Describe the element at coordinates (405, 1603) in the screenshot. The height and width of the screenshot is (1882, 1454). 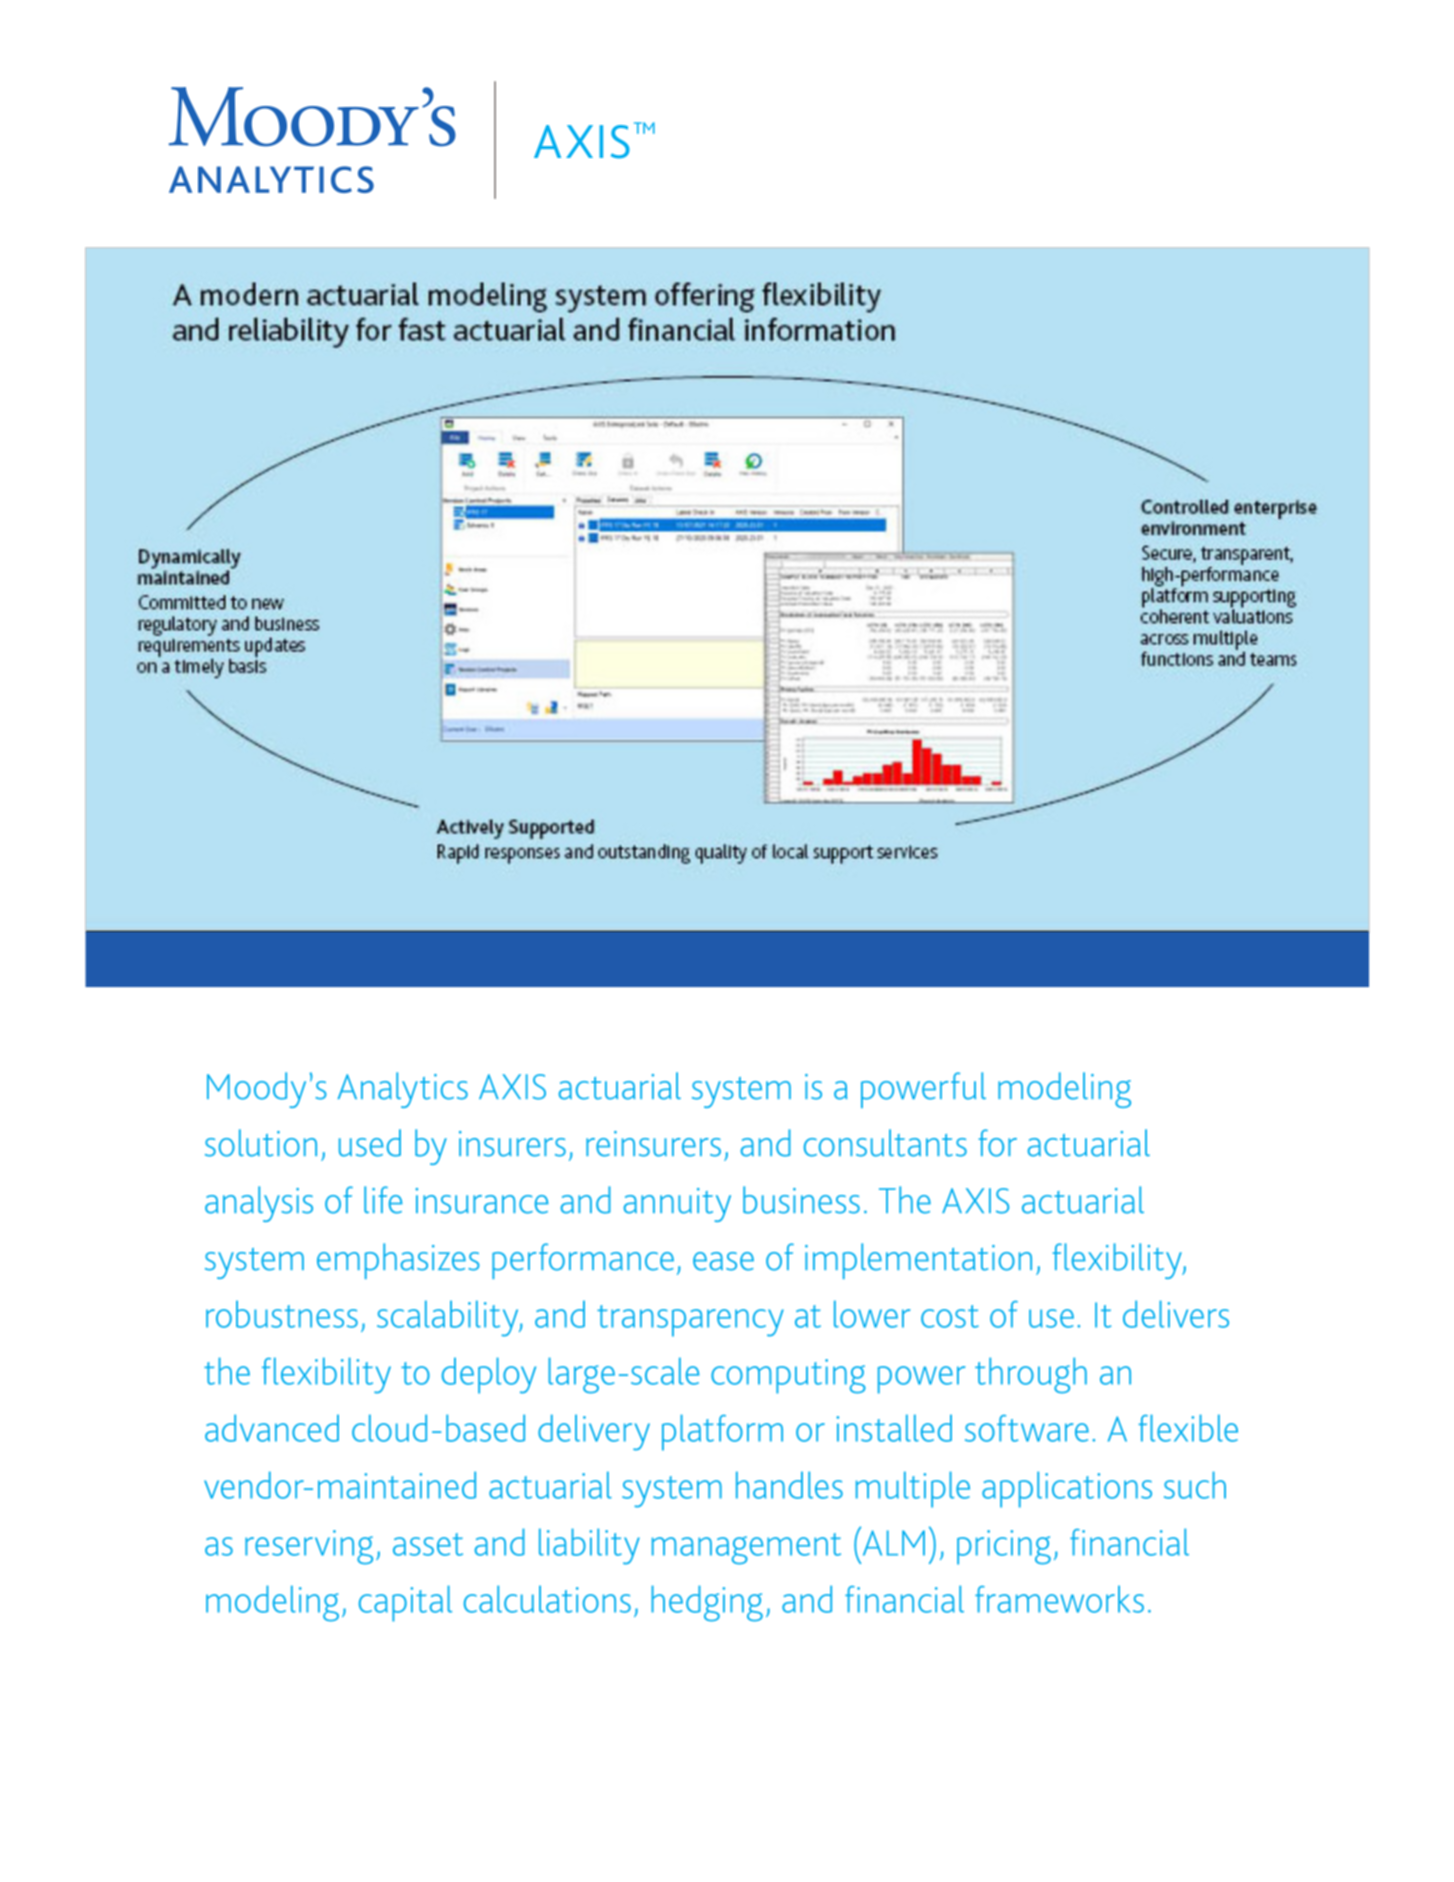
I see `capital` at that location.
